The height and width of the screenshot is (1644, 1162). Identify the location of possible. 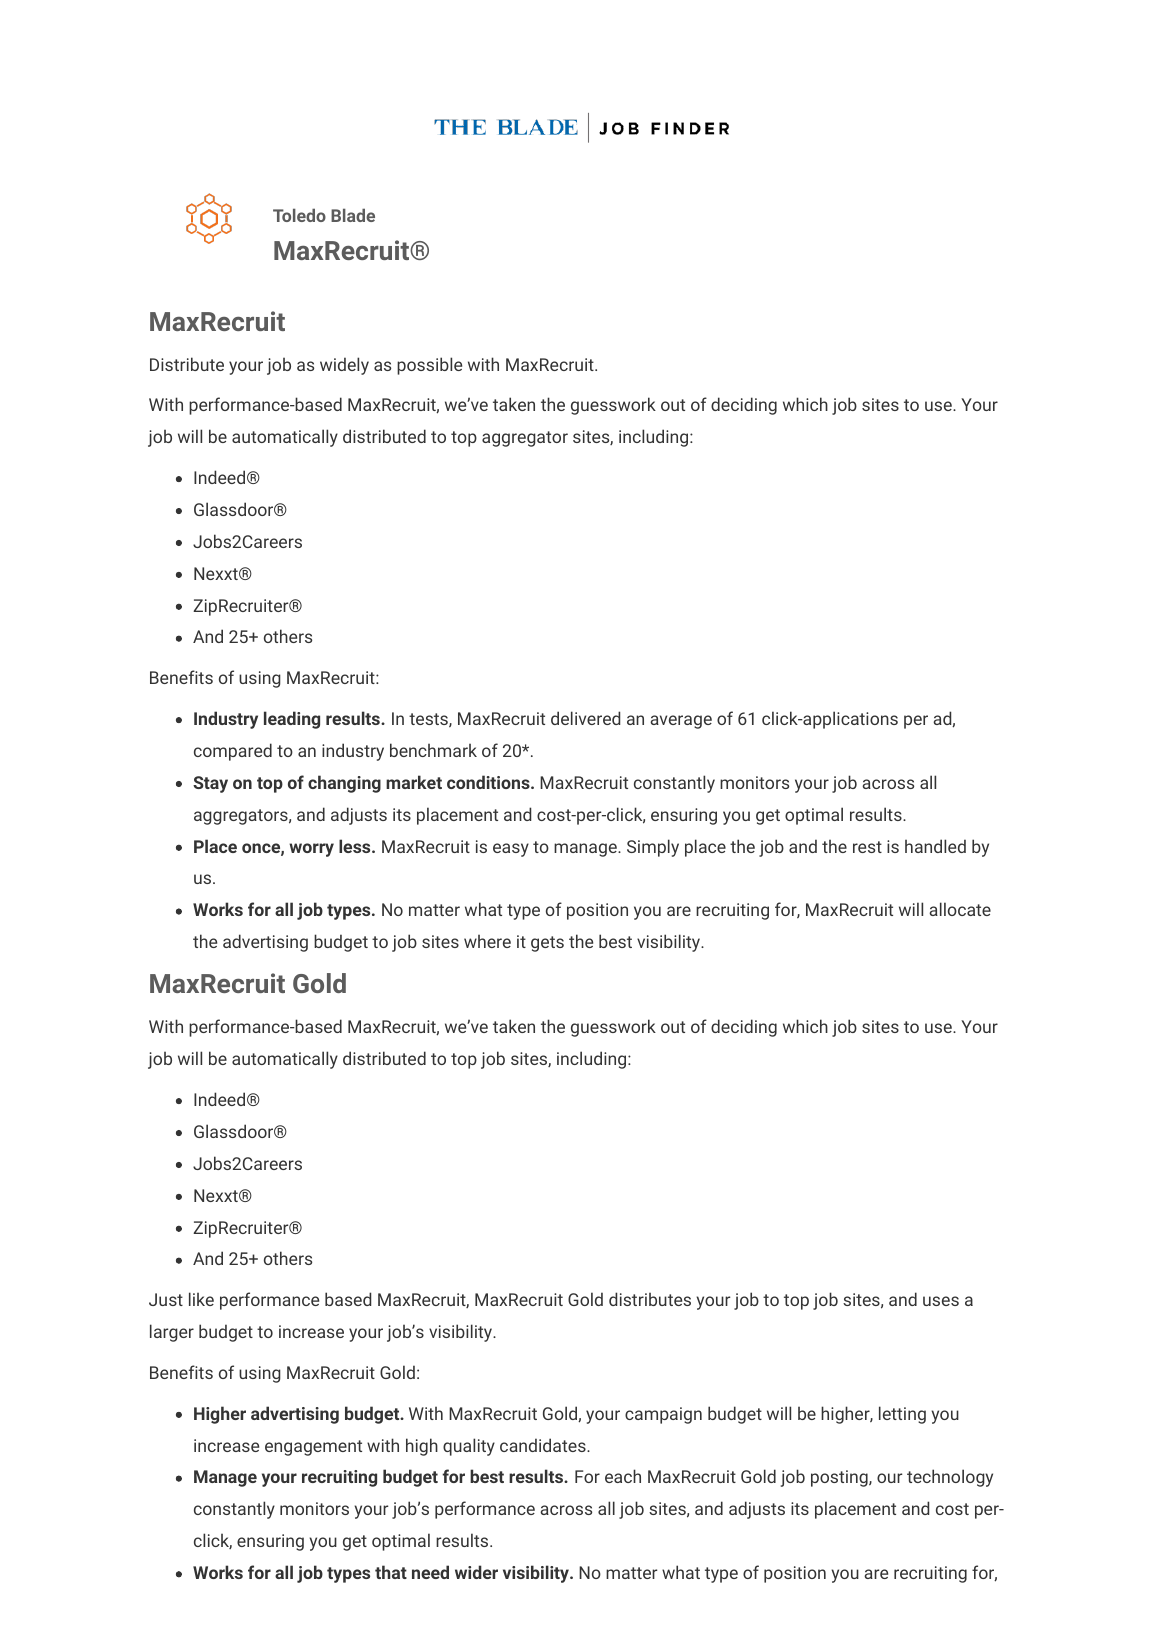
(429, 366).
